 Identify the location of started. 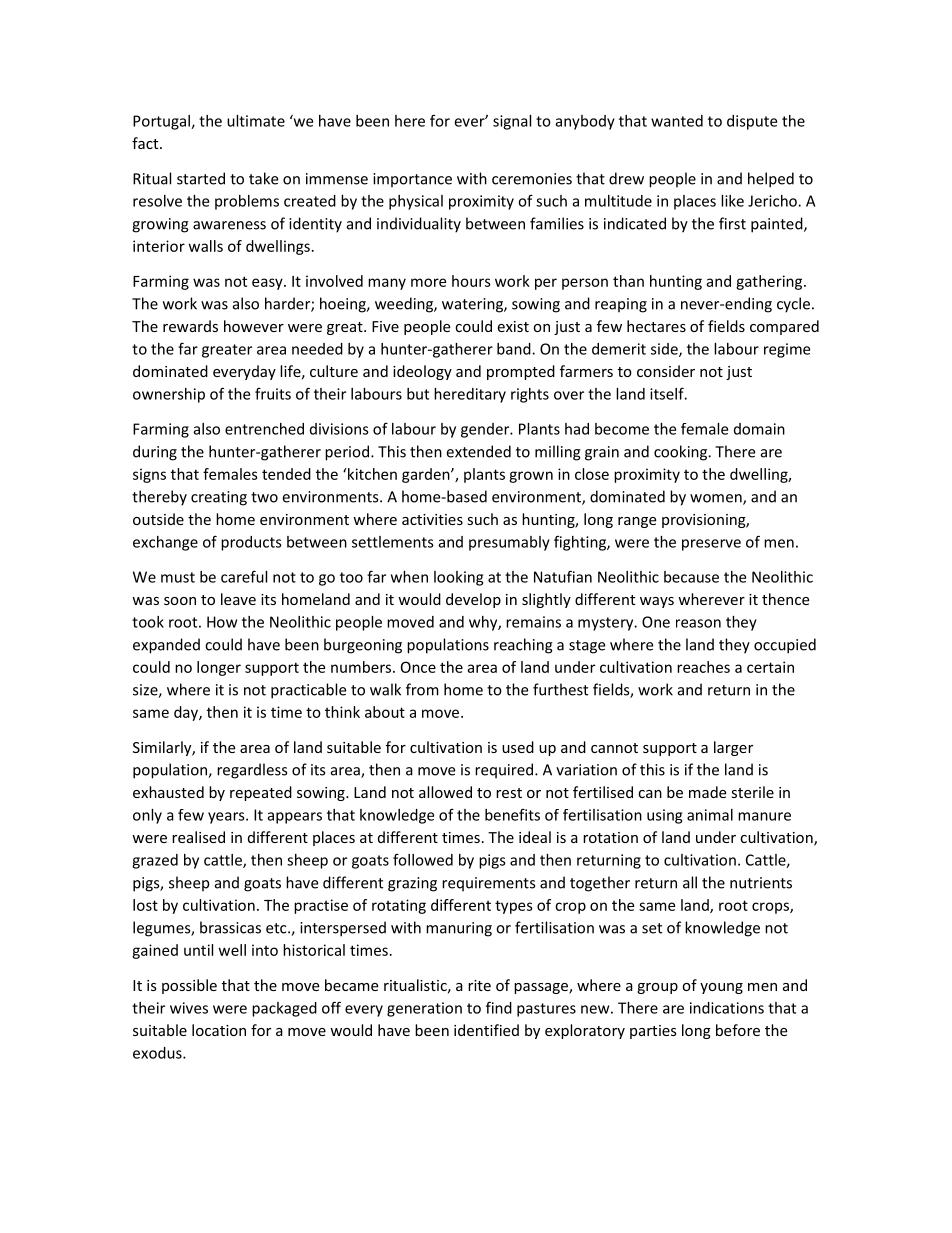
(201, 178).
